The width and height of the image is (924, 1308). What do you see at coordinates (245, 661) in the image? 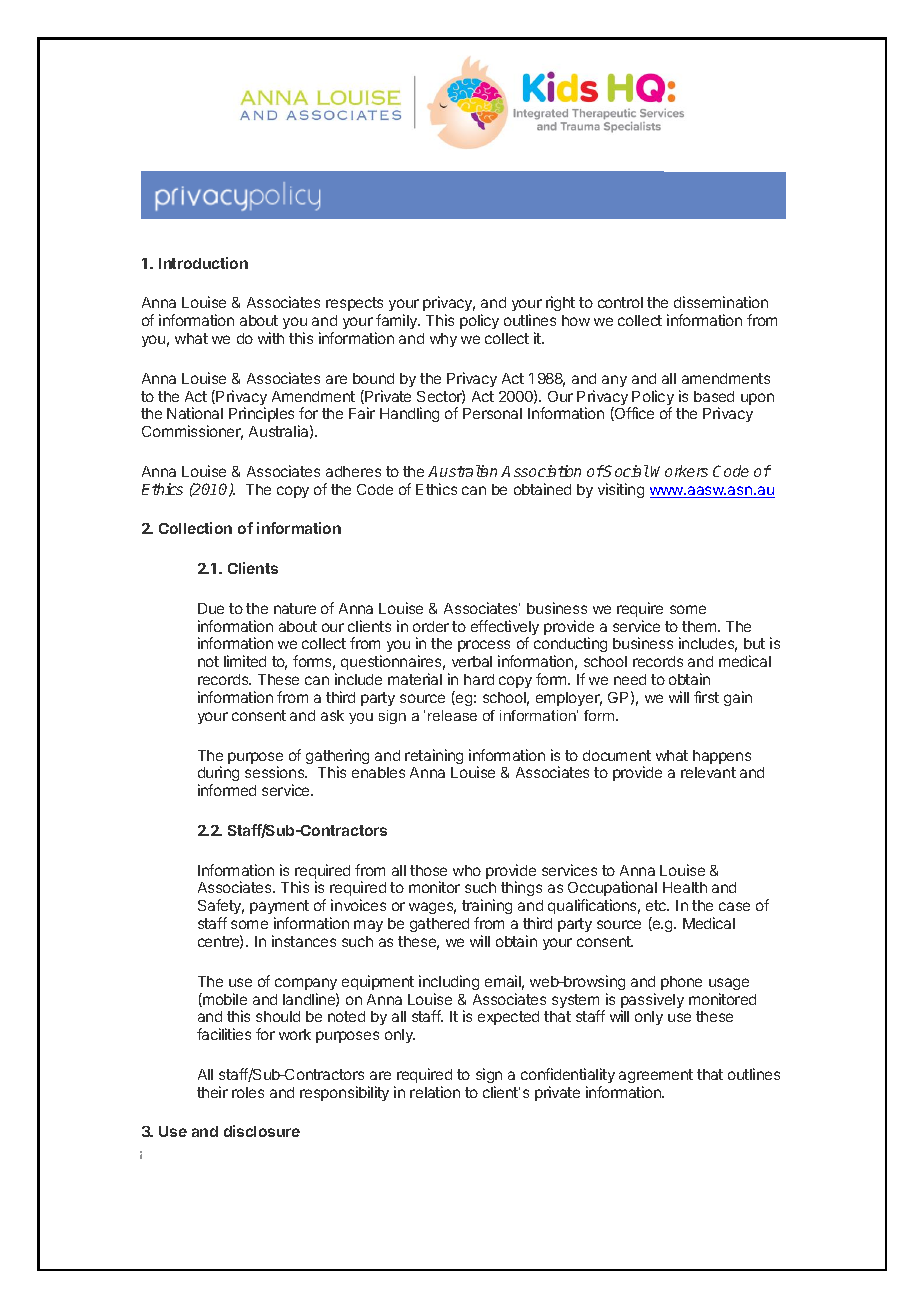
I see `limited` at bounding box center [245, 661].
